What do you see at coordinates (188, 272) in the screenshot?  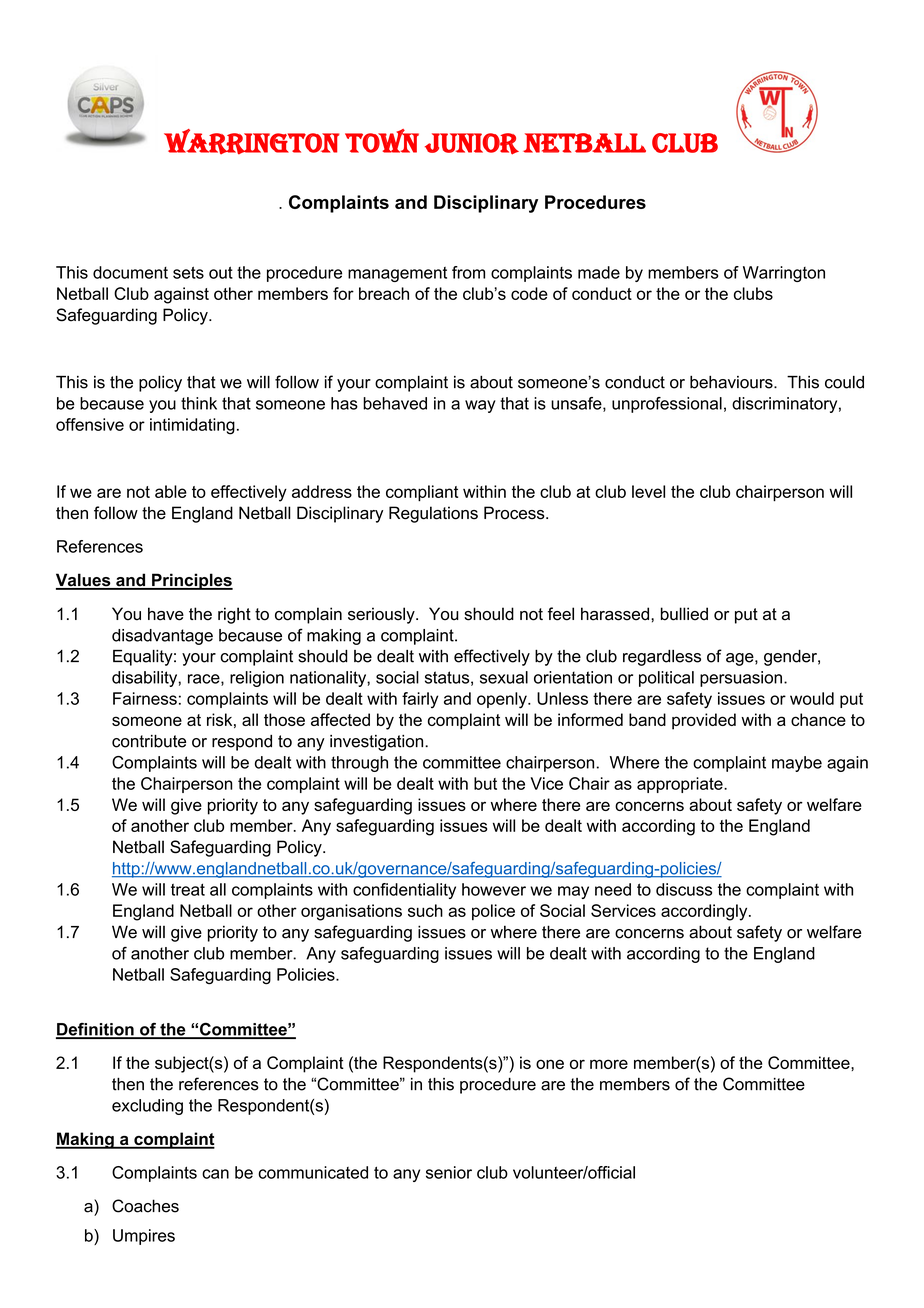 I see `sets` at bounding box center [188, 272].
